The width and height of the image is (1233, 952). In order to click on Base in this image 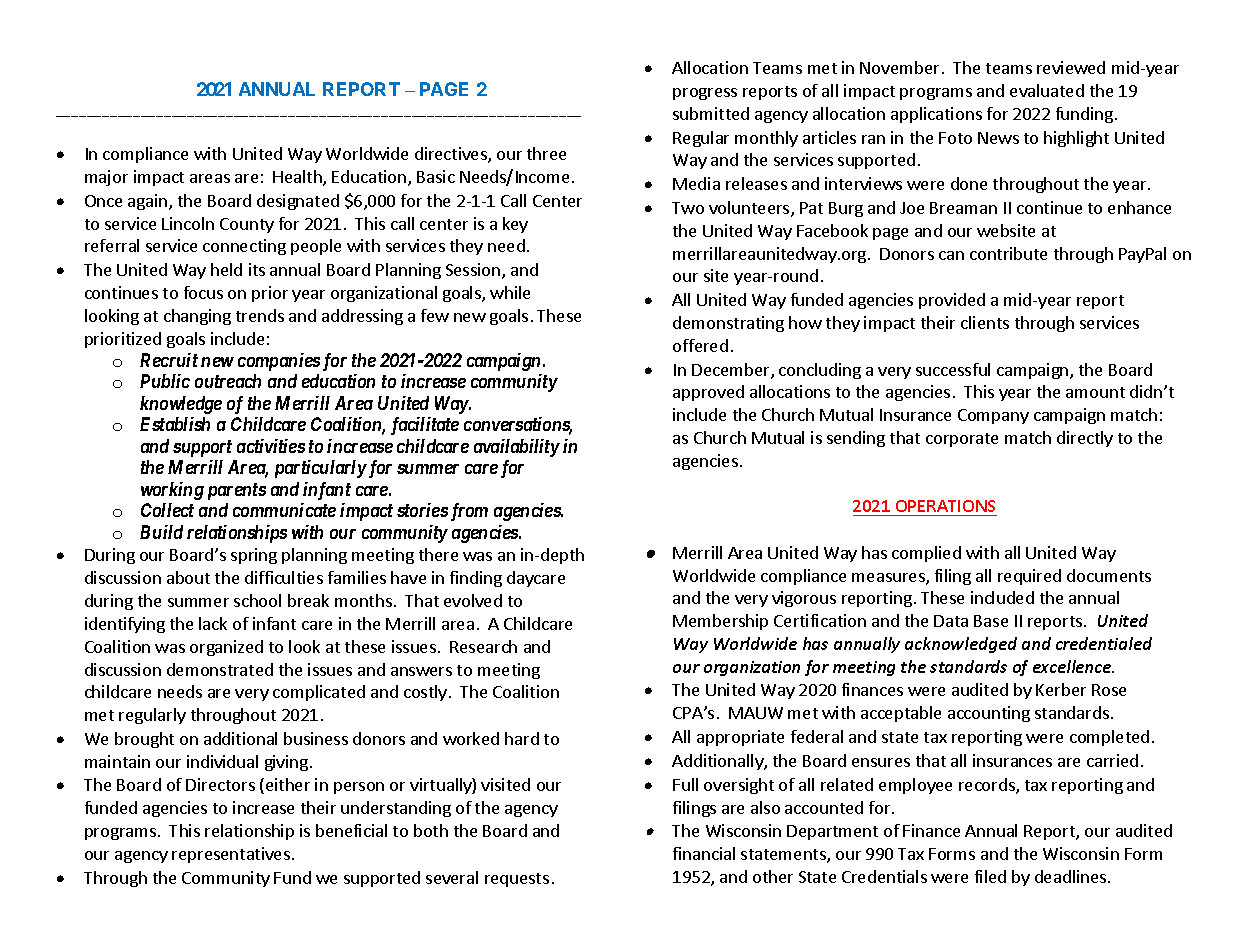, I will do `click(991, 621)`.
